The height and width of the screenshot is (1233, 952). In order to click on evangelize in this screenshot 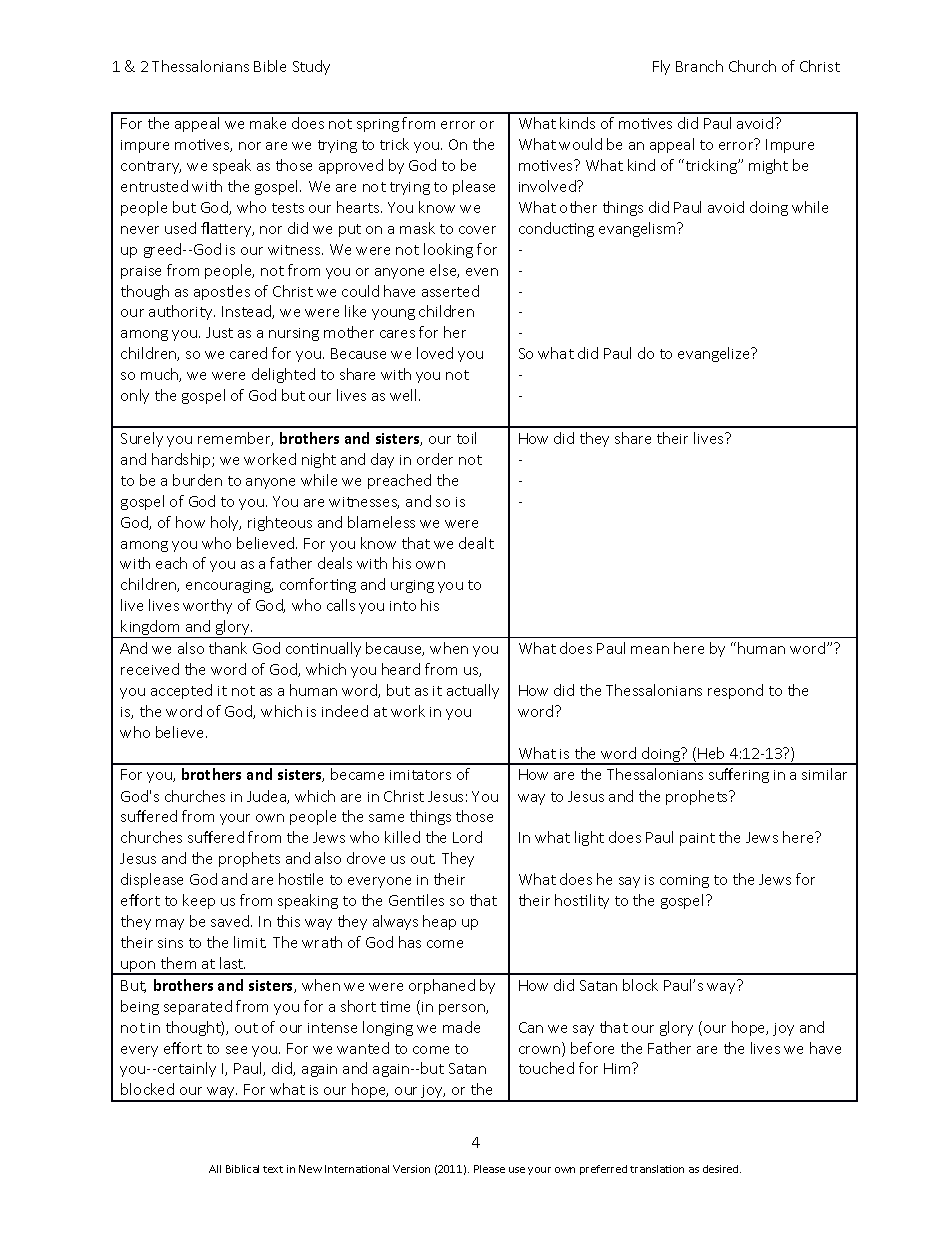, I will do `click(715, 354)`.
